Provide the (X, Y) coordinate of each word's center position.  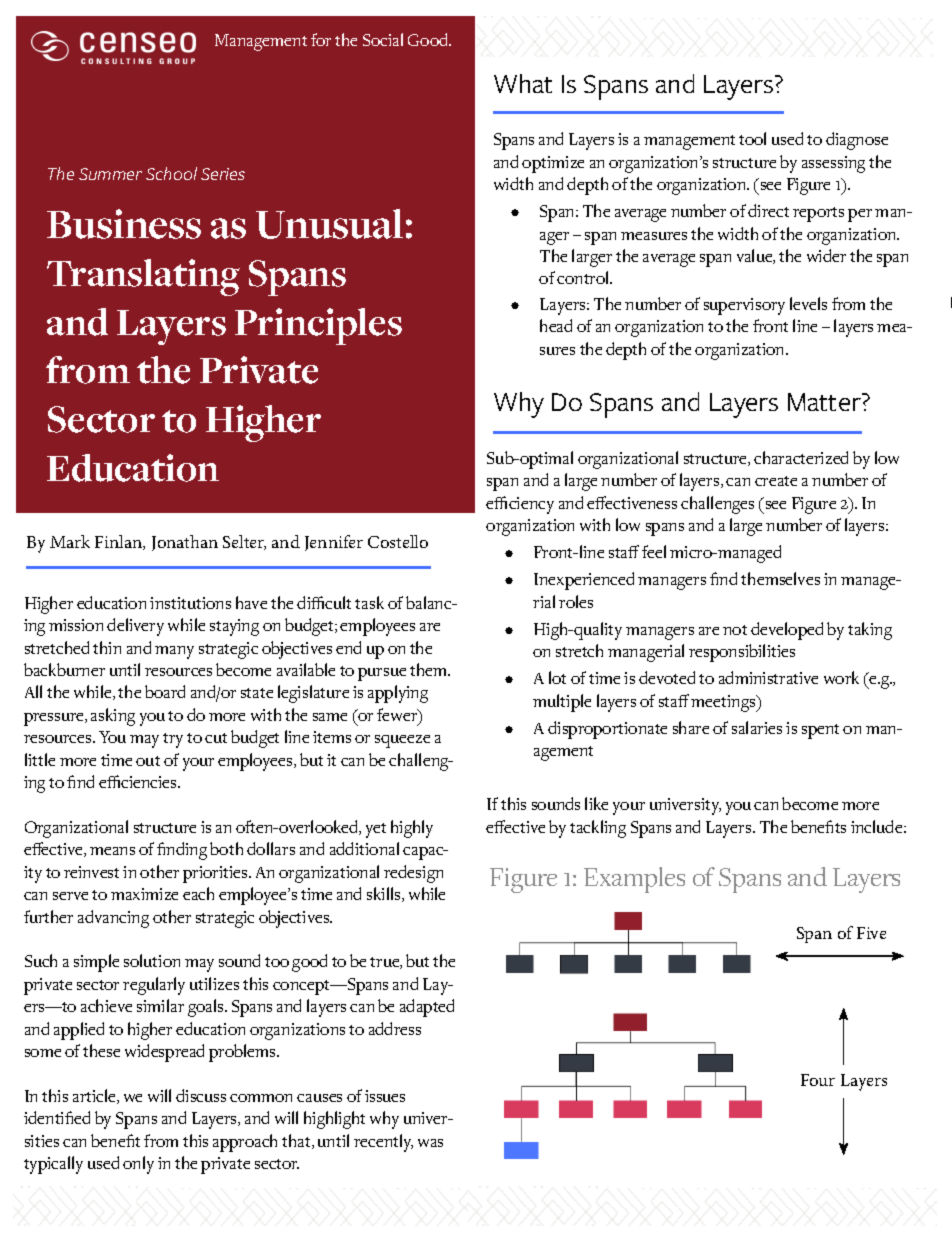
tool (752, 138)
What (523, 83)
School (171, 173)
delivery (135, 627)
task (369, 602)
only (138, 1165)
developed (787, 631)
